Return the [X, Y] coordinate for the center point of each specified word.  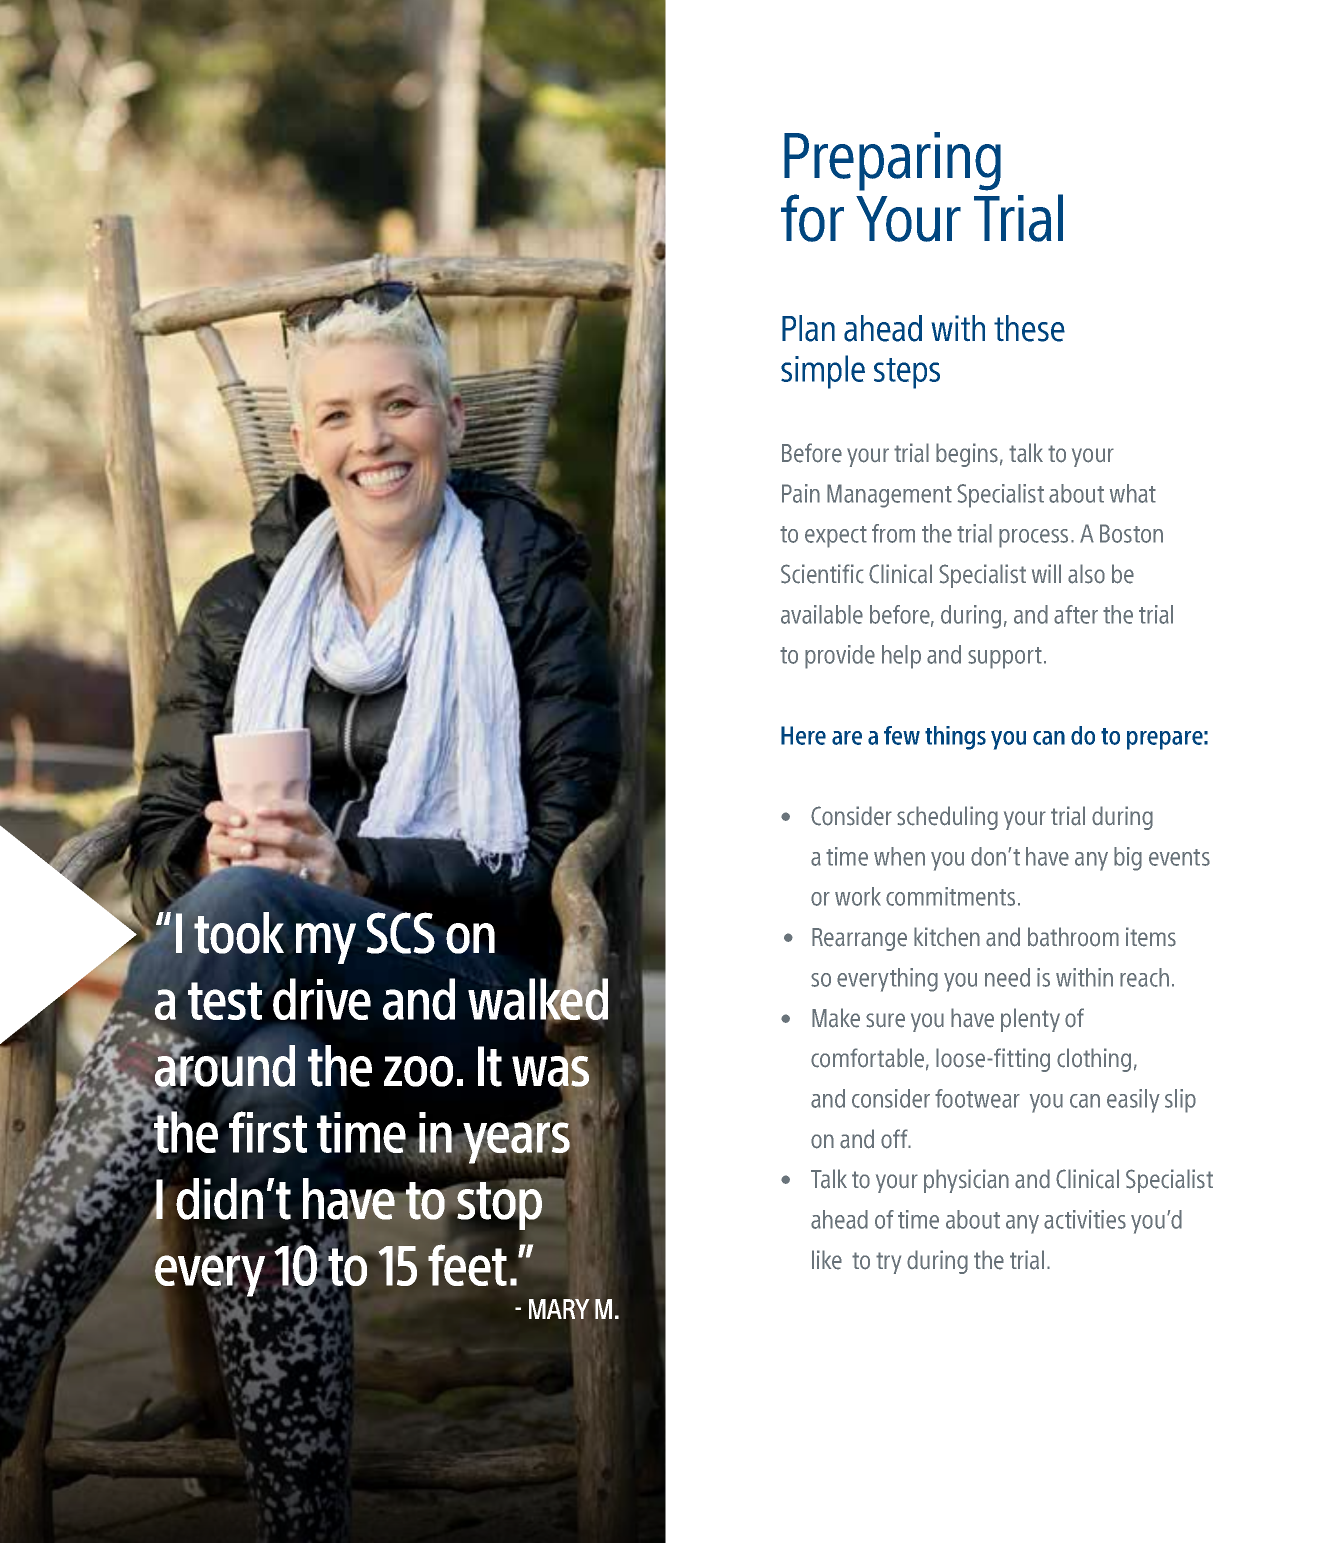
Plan [808, 328]
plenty [1030, 1020]
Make [836, 1018]
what [1133, 493]
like [827, 1260]
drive [322, 999]
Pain [801, 493]
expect [836, 537]
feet [467, 1265]
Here [803, 735]
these [1029, 328]
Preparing [892, 161]
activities [1085, 1219]
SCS [400, 933]
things [955, 738]
